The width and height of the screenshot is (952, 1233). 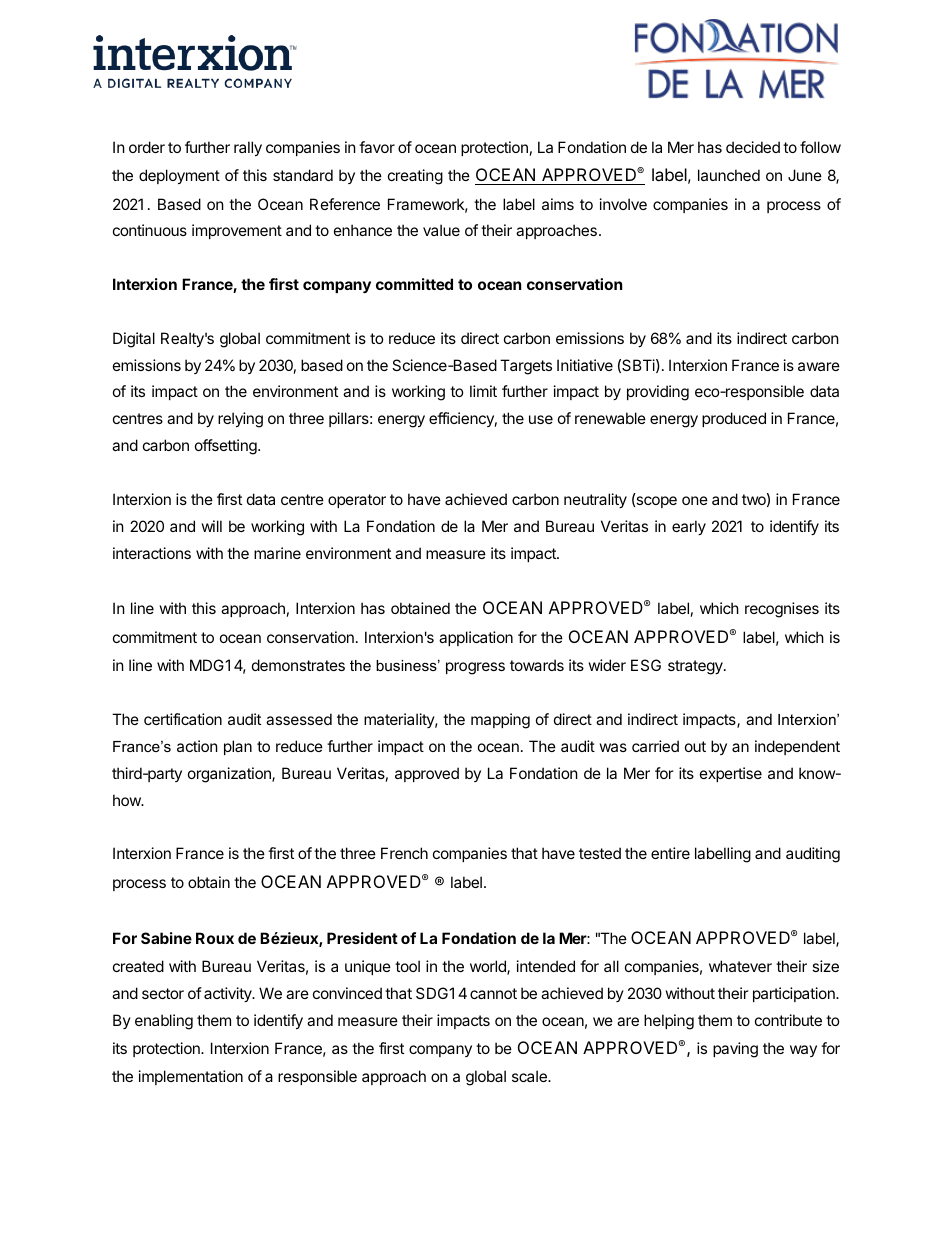 What do you see at coordinates (240, 420) in the screenshot?
I see `relying` at bounding box center [240, 420].
